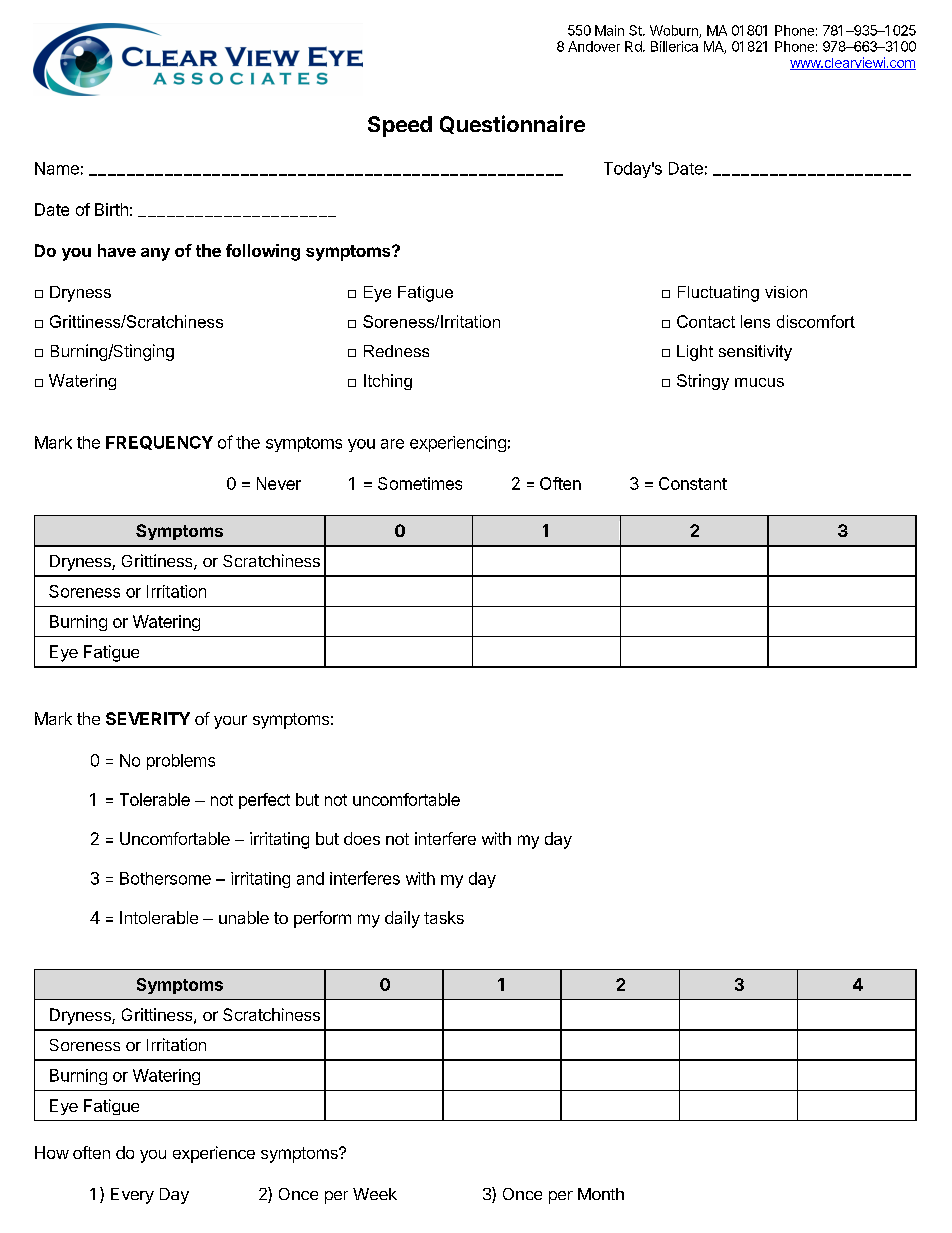 This document has height=1233, width=952. I want to click on Speed, so click(400, 126).
